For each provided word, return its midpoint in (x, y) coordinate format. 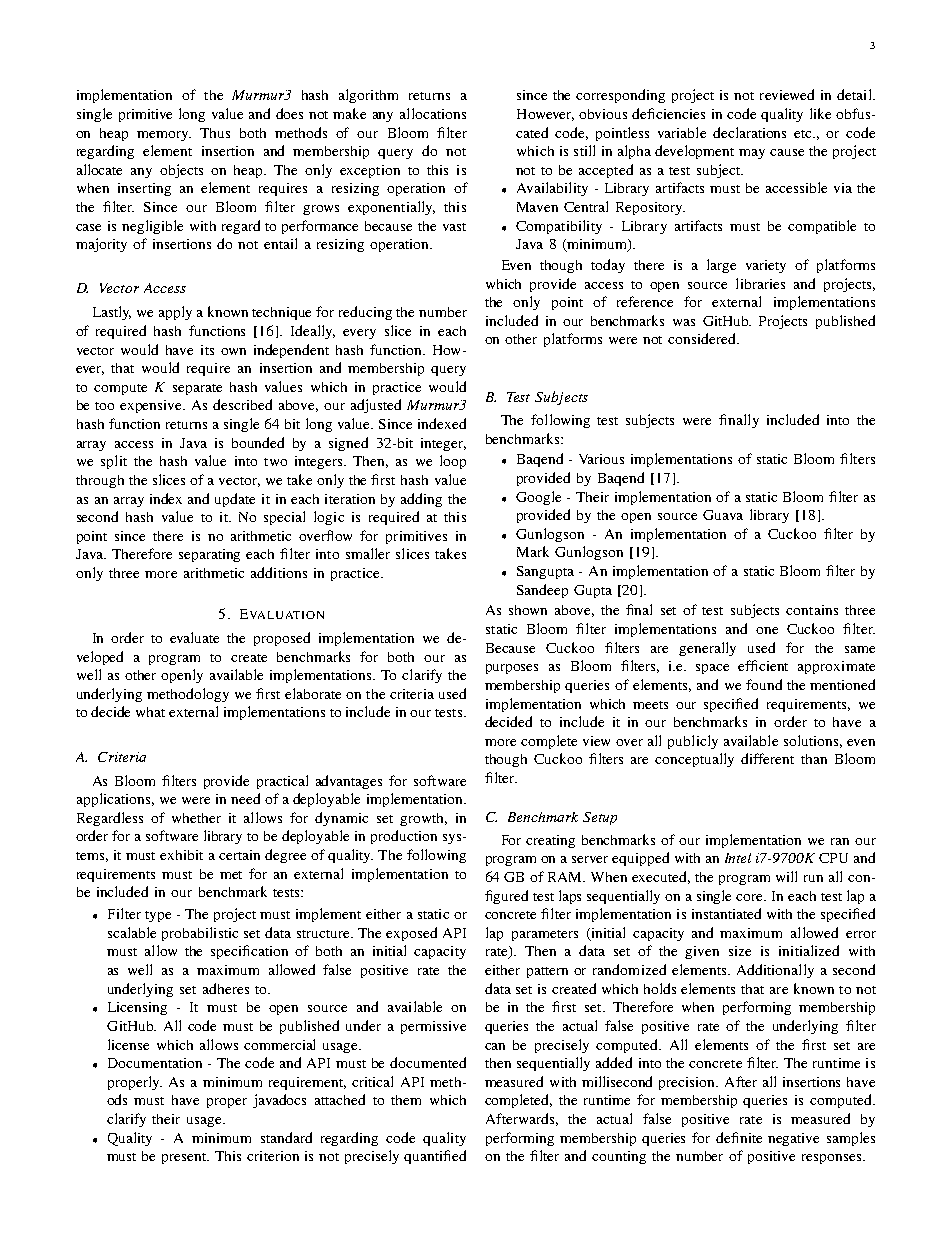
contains (812, 610)
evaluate (194, 637)
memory (164, 136)
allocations (433, 113)
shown (528, 610)
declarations (749, 132)
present (185, 1158)
